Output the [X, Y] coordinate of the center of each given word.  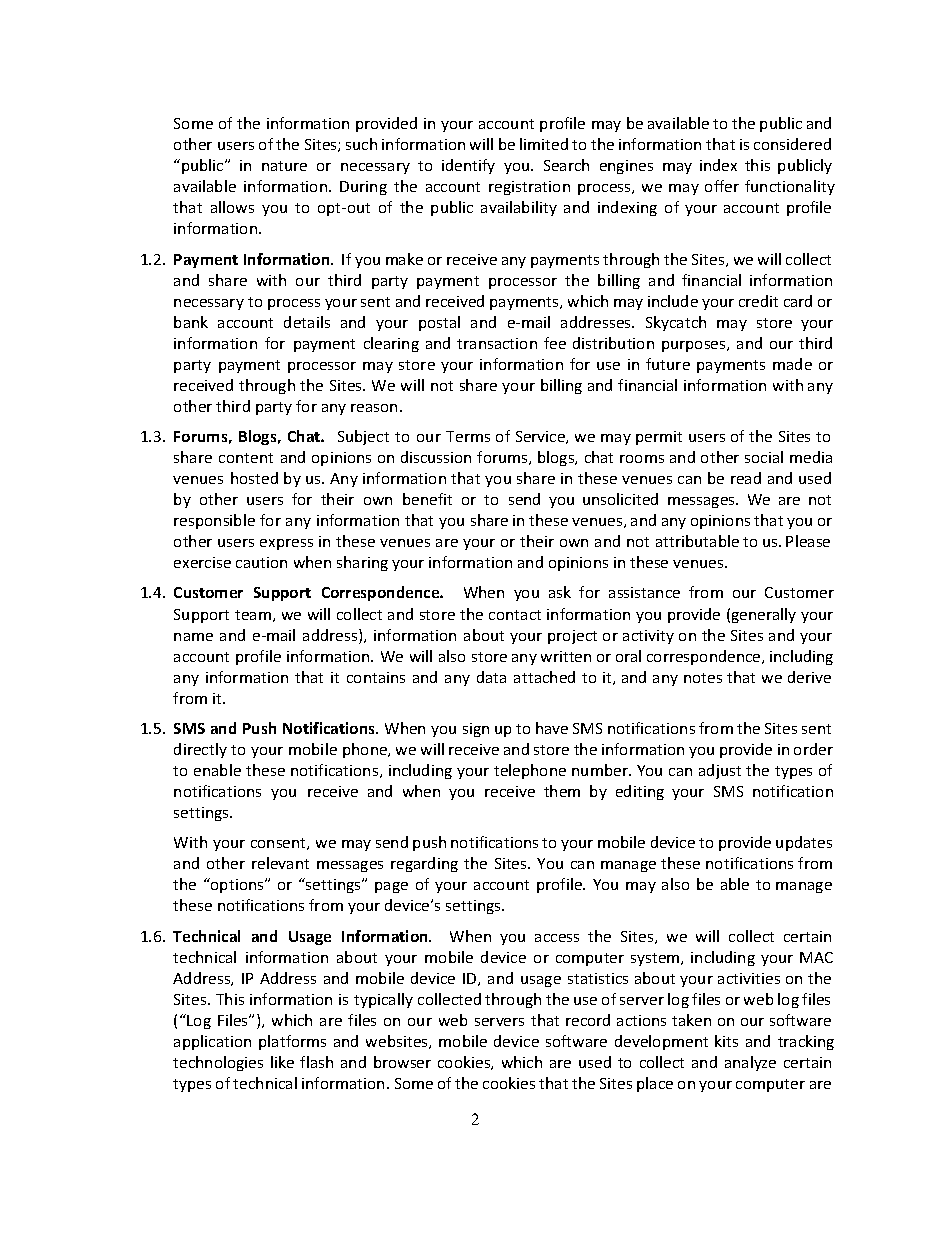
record [588, 1020]
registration [529, 188]
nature [284, 166]
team [253, 615]
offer [722, 186]
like [282, 1062]
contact [515, 615]
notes [703, 678]
